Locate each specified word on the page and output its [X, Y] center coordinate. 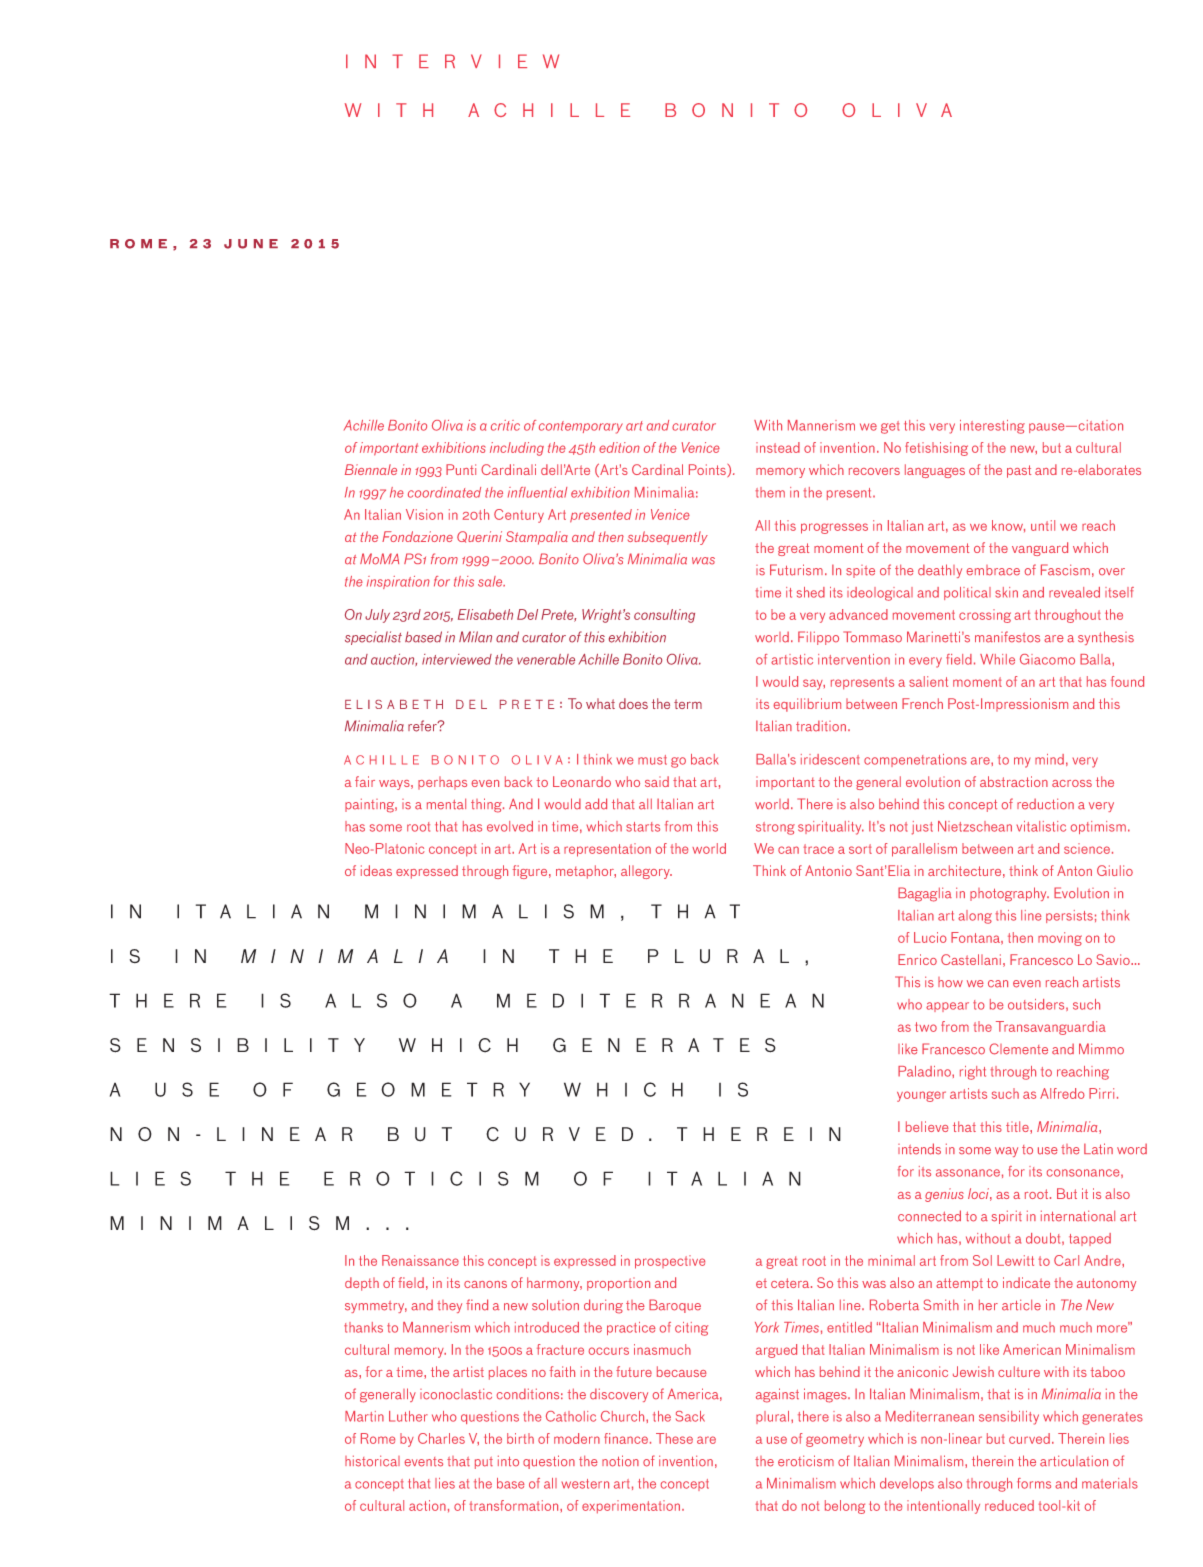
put [484, 1463]
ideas [376, 870]
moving [1060, 939]
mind [1049, 759]
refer [423, 726]
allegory [646, 872]
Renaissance [420, 1260]
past [1019, 471]
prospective [670, 1262]
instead [778, 447]
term [688, 704]
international [1078, 1216]
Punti [461, 469]
